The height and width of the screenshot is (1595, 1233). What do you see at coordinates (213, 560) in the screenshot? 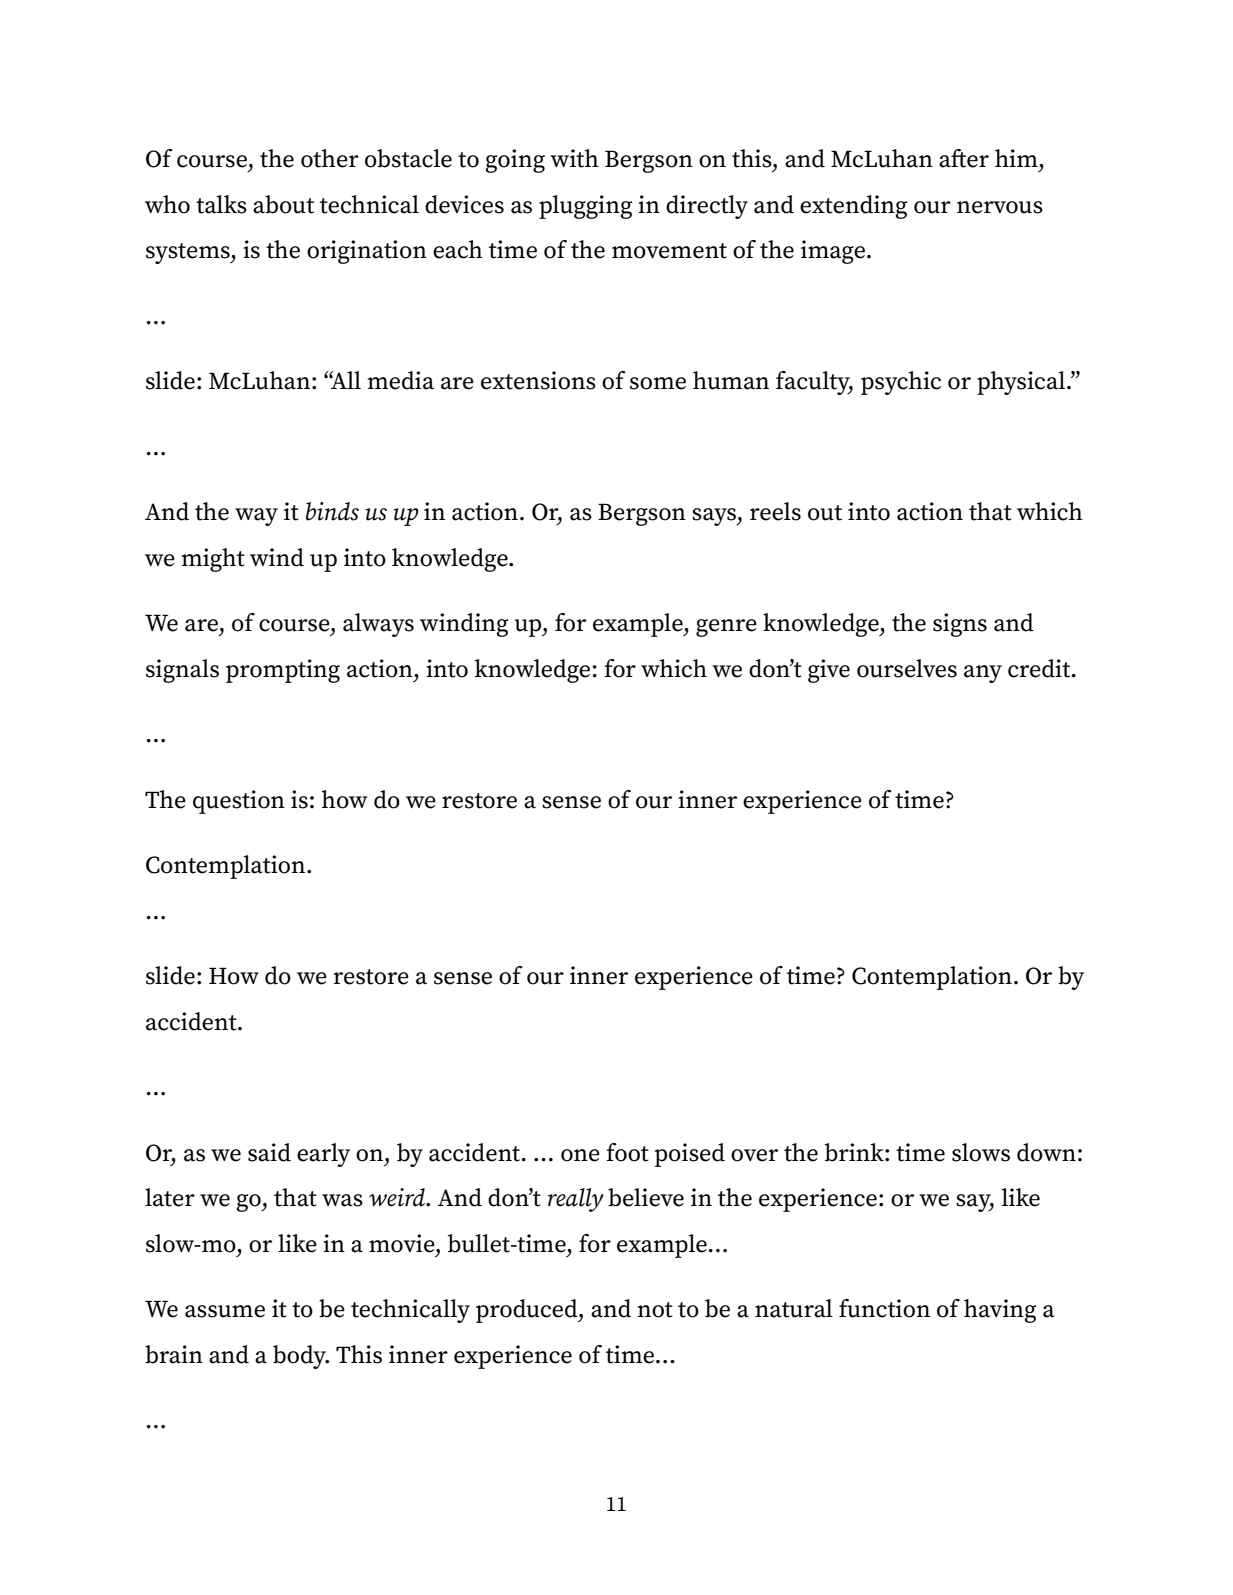
I see `might` at bounding box center [213, 560].
